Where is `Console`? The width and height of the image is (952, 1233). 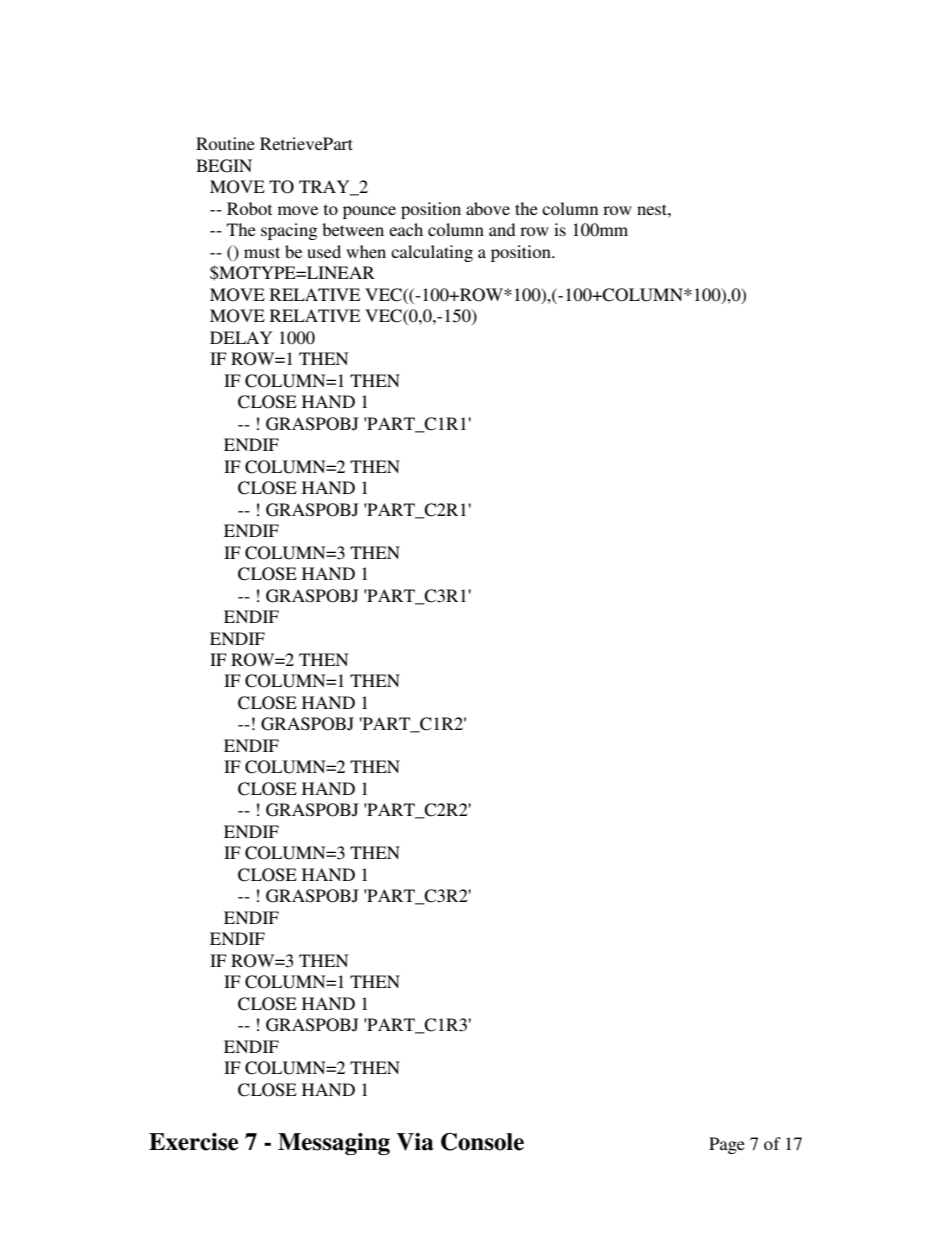
Console is located at coordinates (482, 1142).
